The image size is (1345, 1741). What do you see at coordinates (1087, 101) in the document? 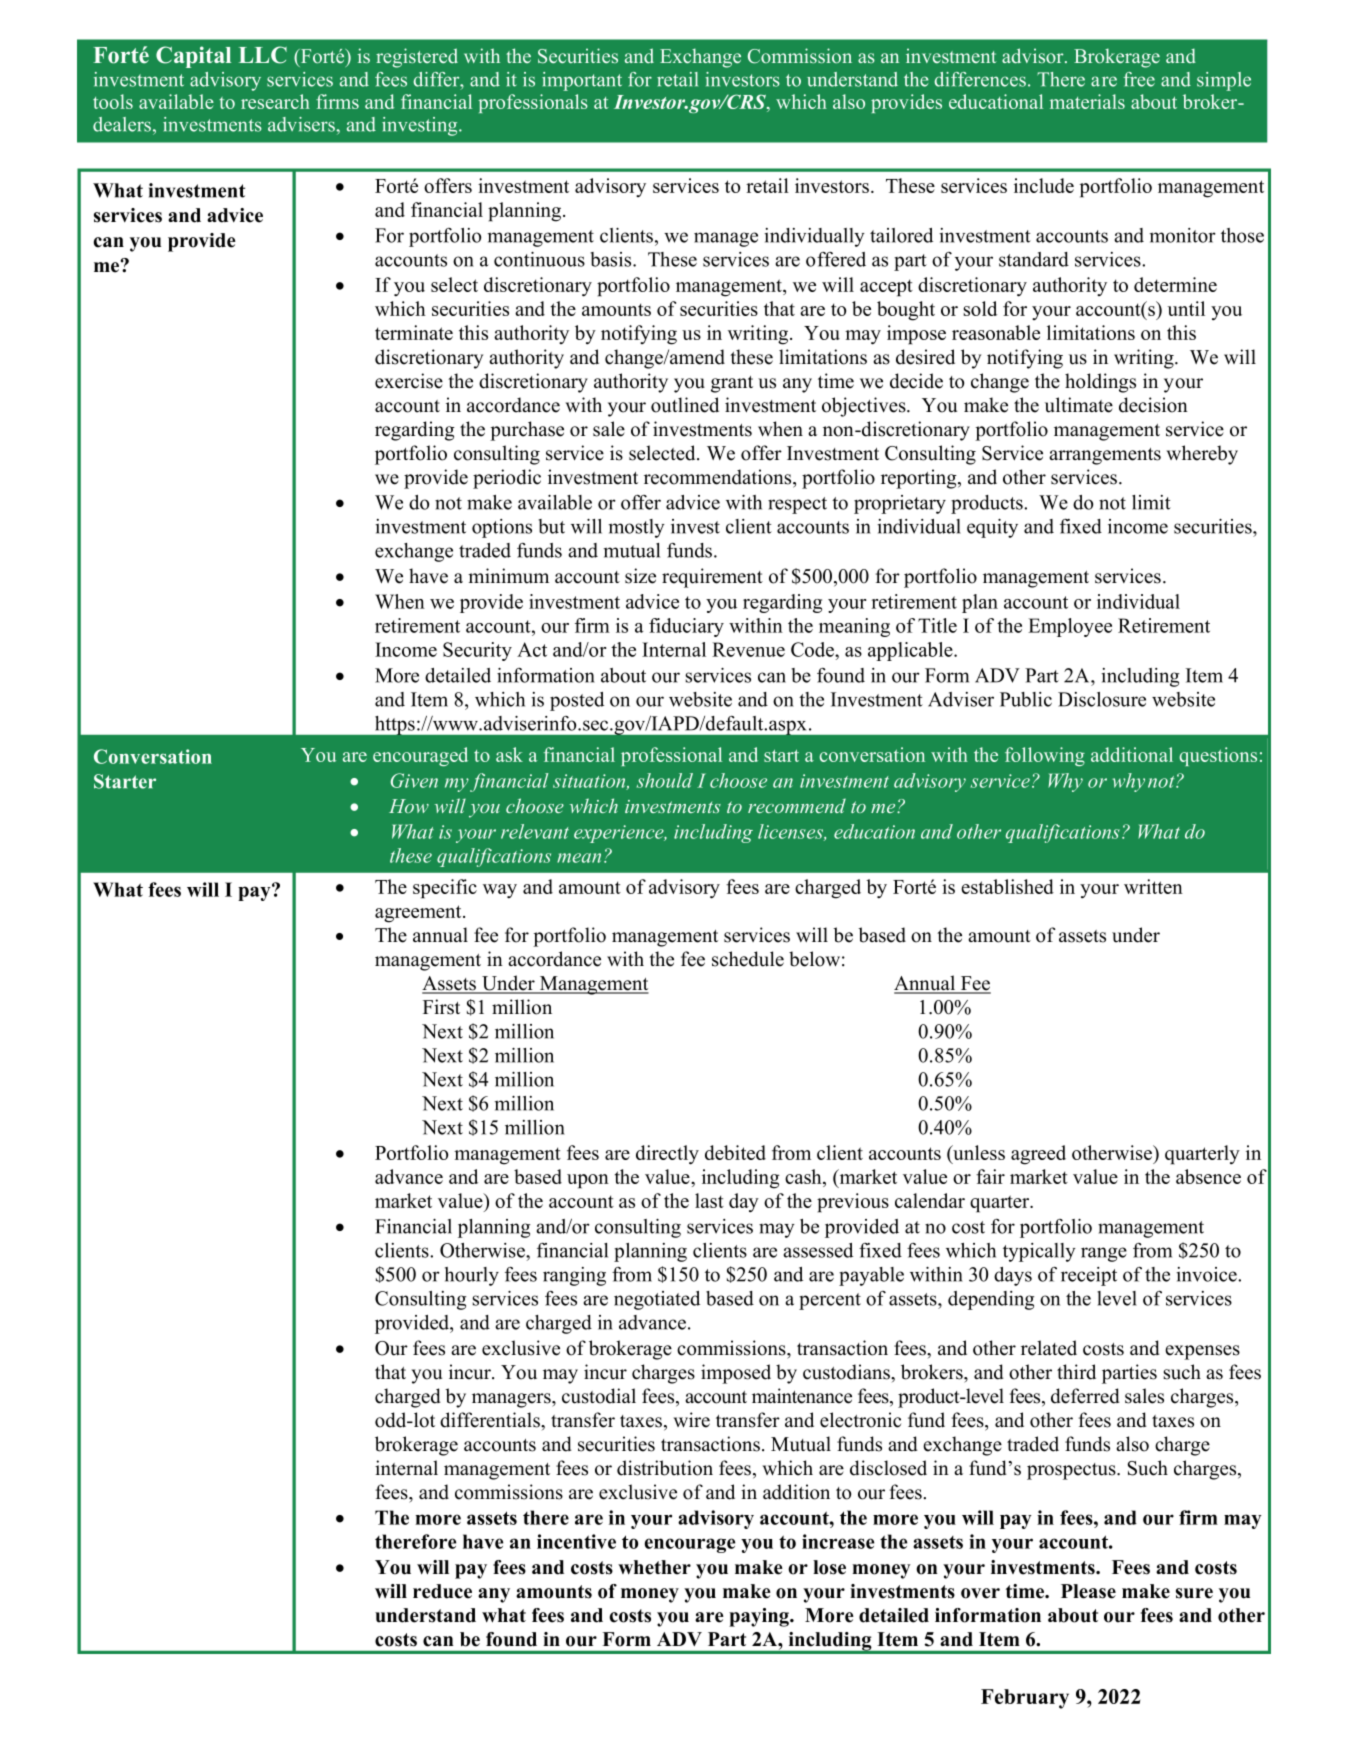
I see `materials` at bounding box center [1087, 101].
